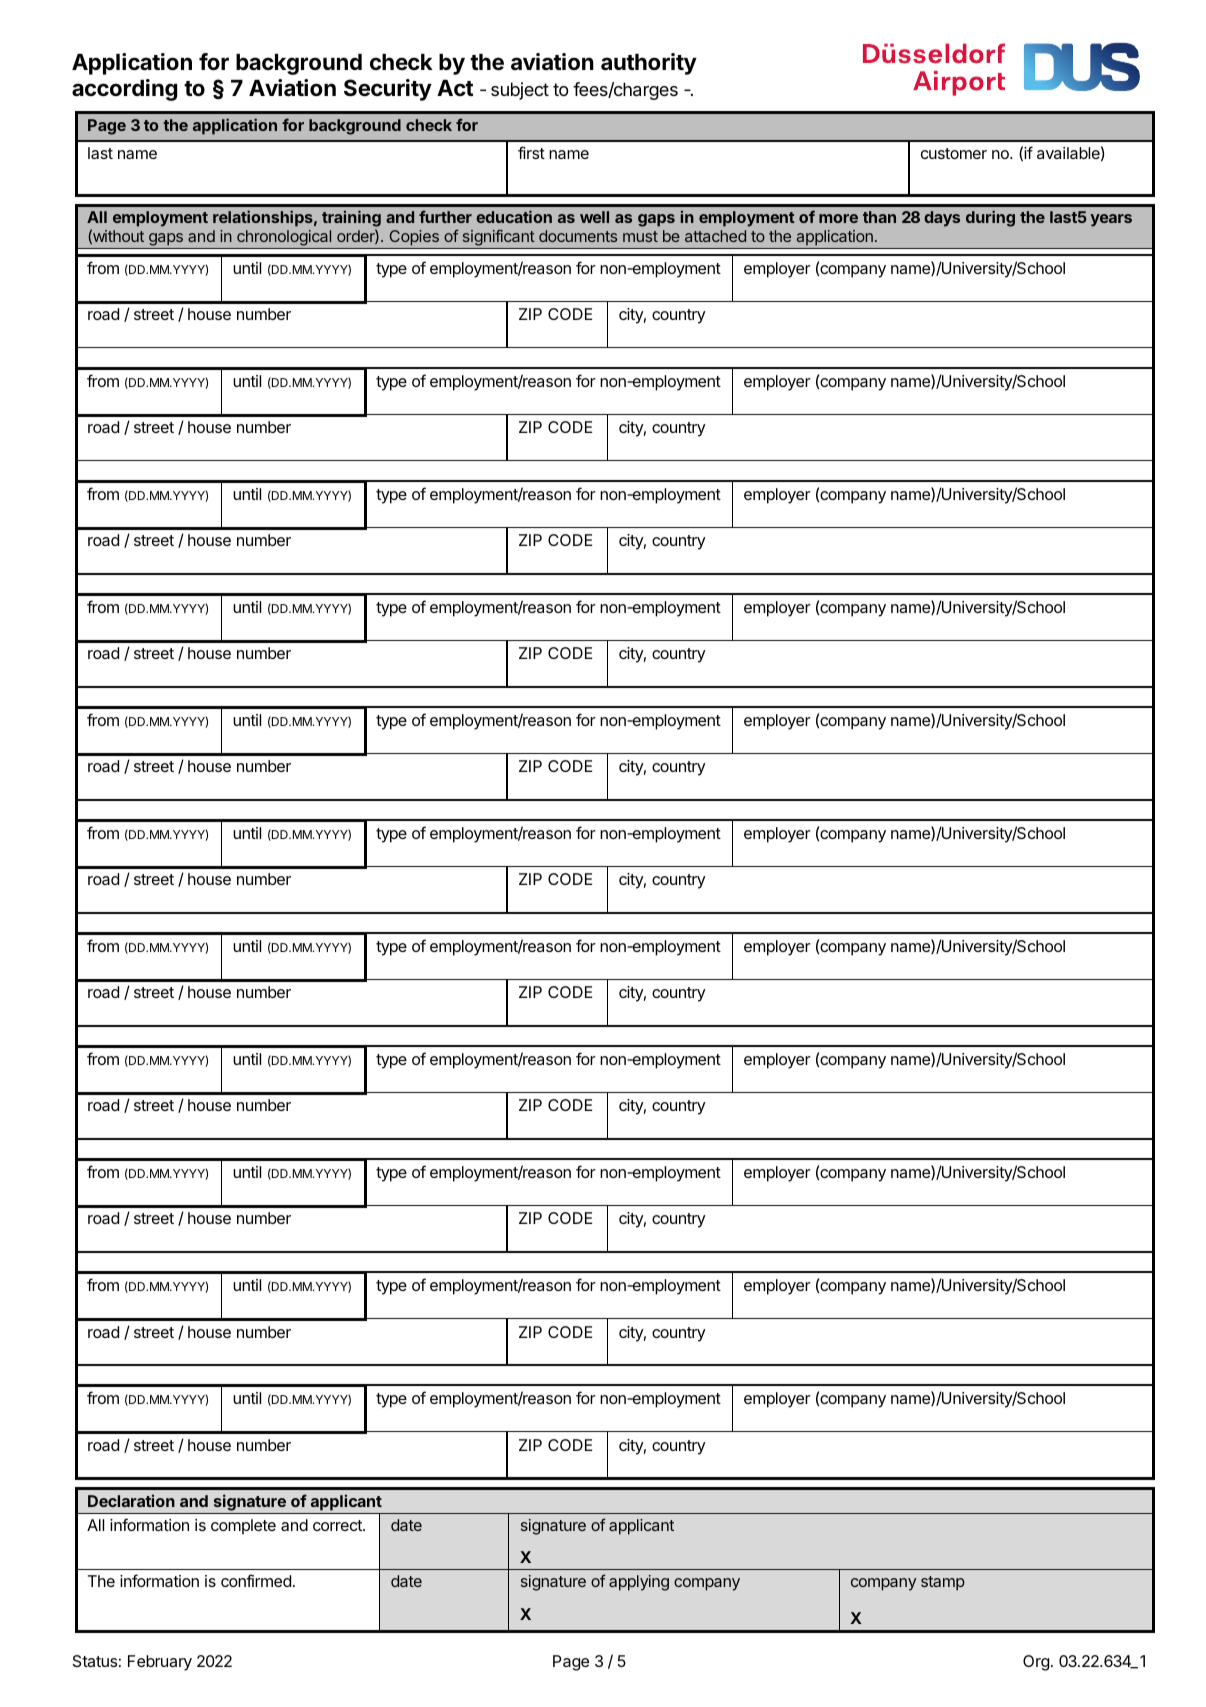 This screenshot has width=1206, height=1707. I want to click on applying, so click(639, 1583).
